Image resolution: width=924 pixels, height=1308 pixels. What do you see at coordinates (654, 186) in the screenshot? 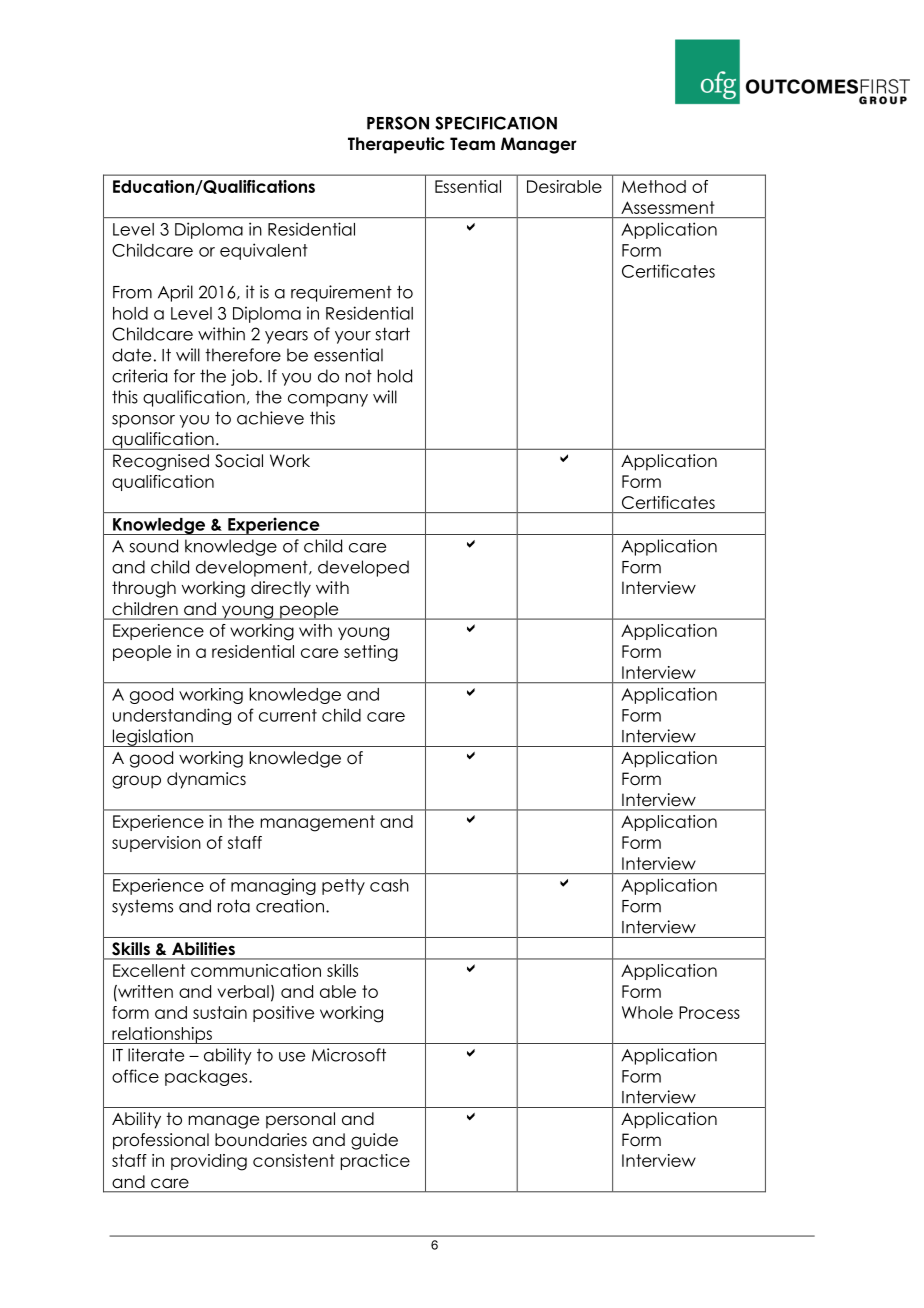
I see `Method` at bounding box center [654, 186].
